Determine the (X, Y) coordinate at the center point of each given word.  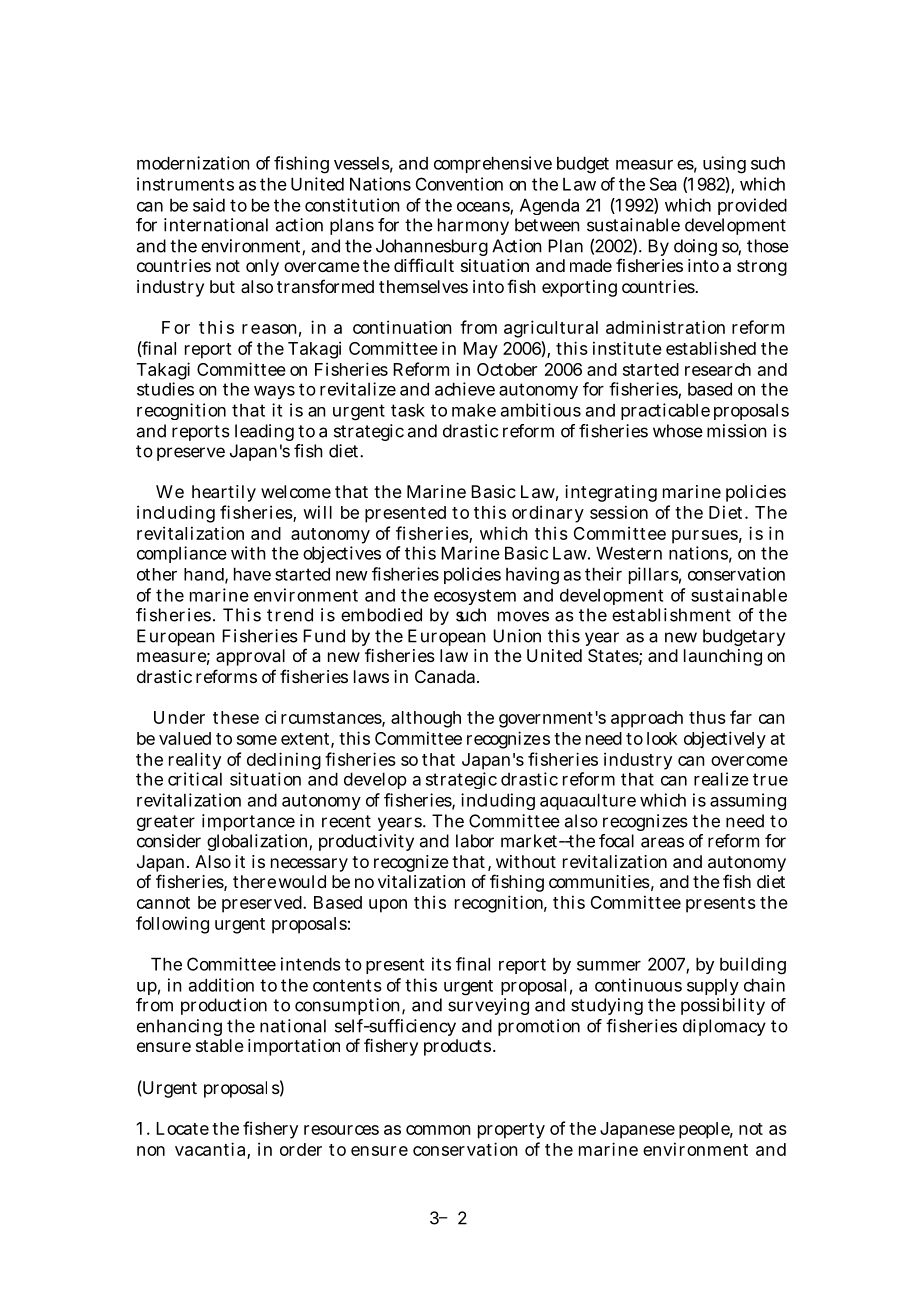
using (724, 165)
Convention (459, 184)
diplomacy (724, 1027)
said (209, 205)
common (438, 1130)
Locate (182, 1128)
